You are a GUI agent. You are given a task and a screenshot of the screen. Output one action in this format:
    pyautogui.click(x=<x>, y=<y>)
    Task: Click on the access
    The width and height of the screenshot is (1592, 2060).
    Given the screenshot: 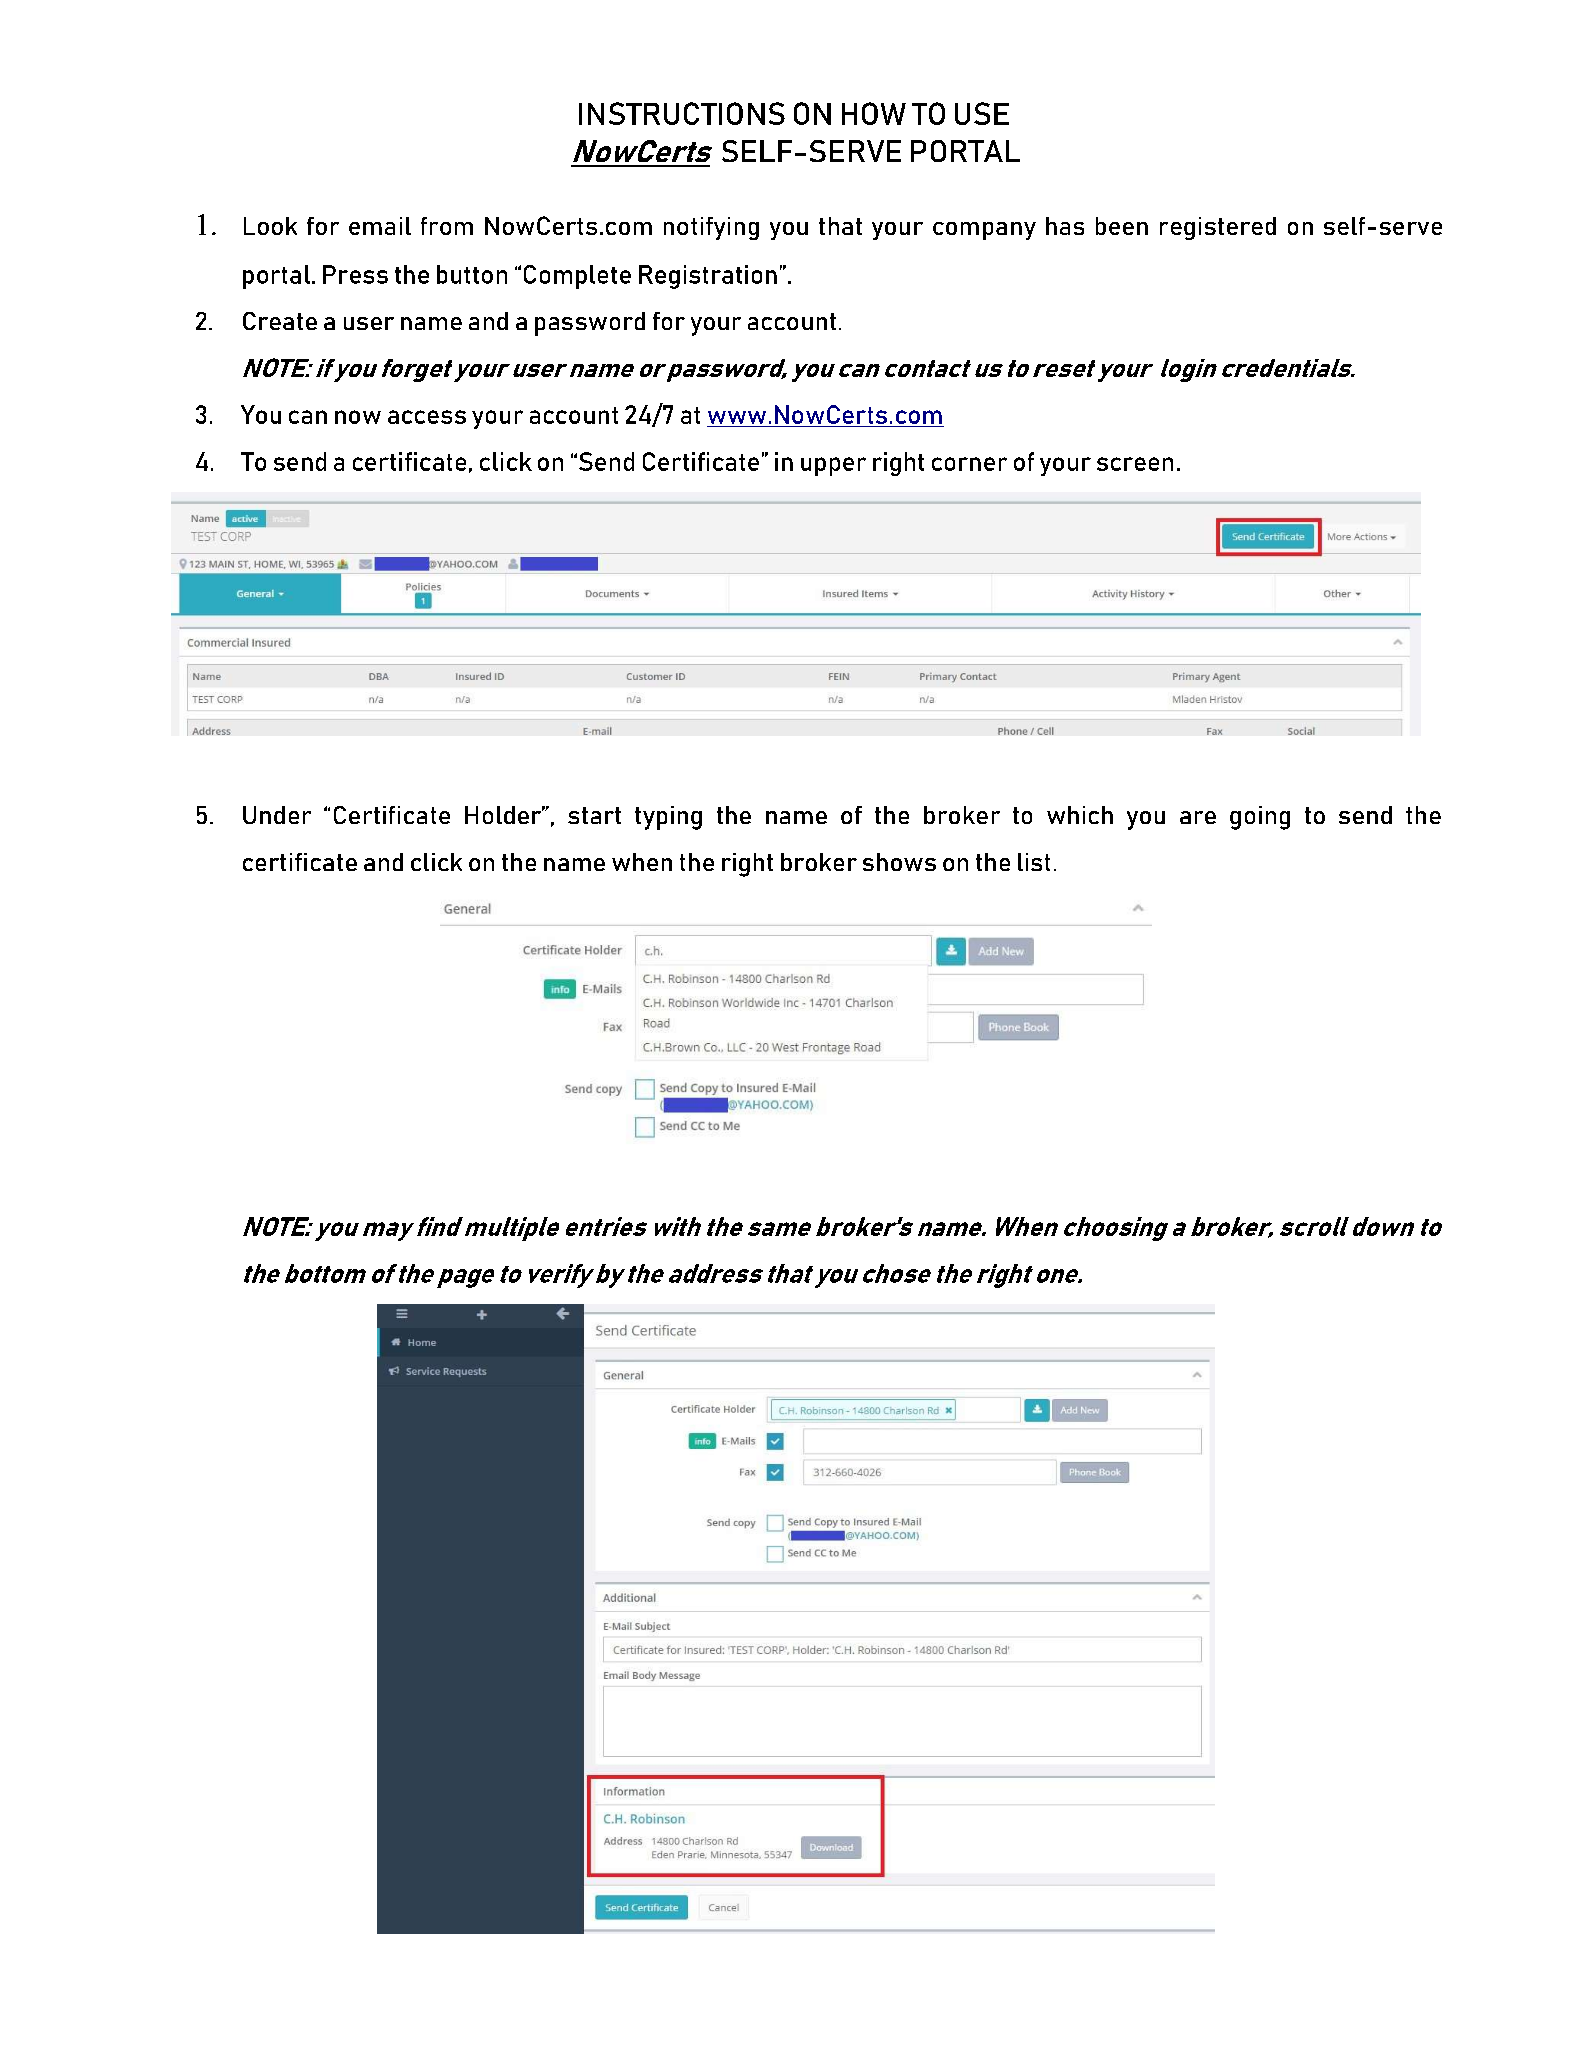 What is the action you would take?
    pyautogui.click(x=427, y=417)
